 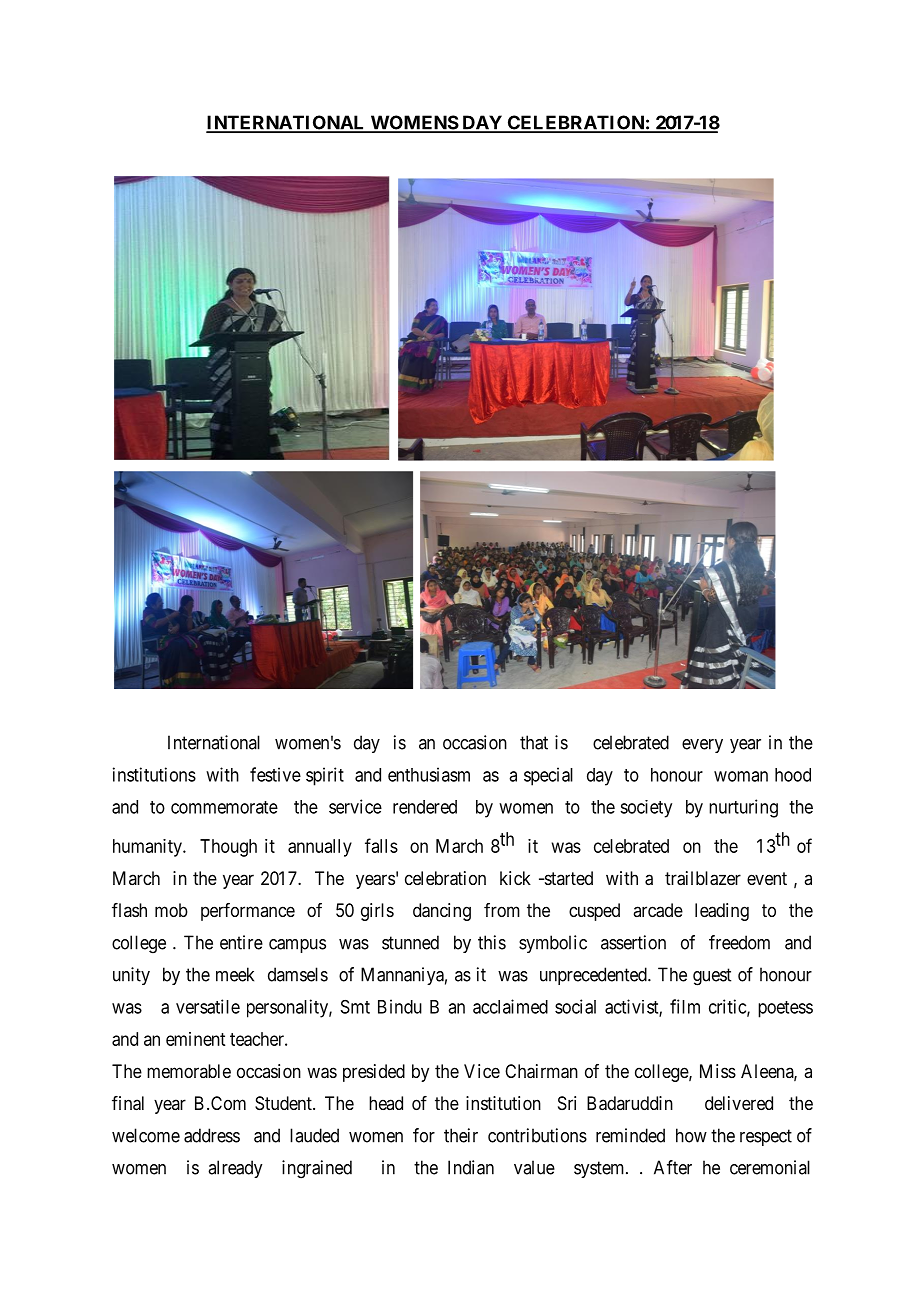 I want to click on mob, so click(x=171, y=910).
